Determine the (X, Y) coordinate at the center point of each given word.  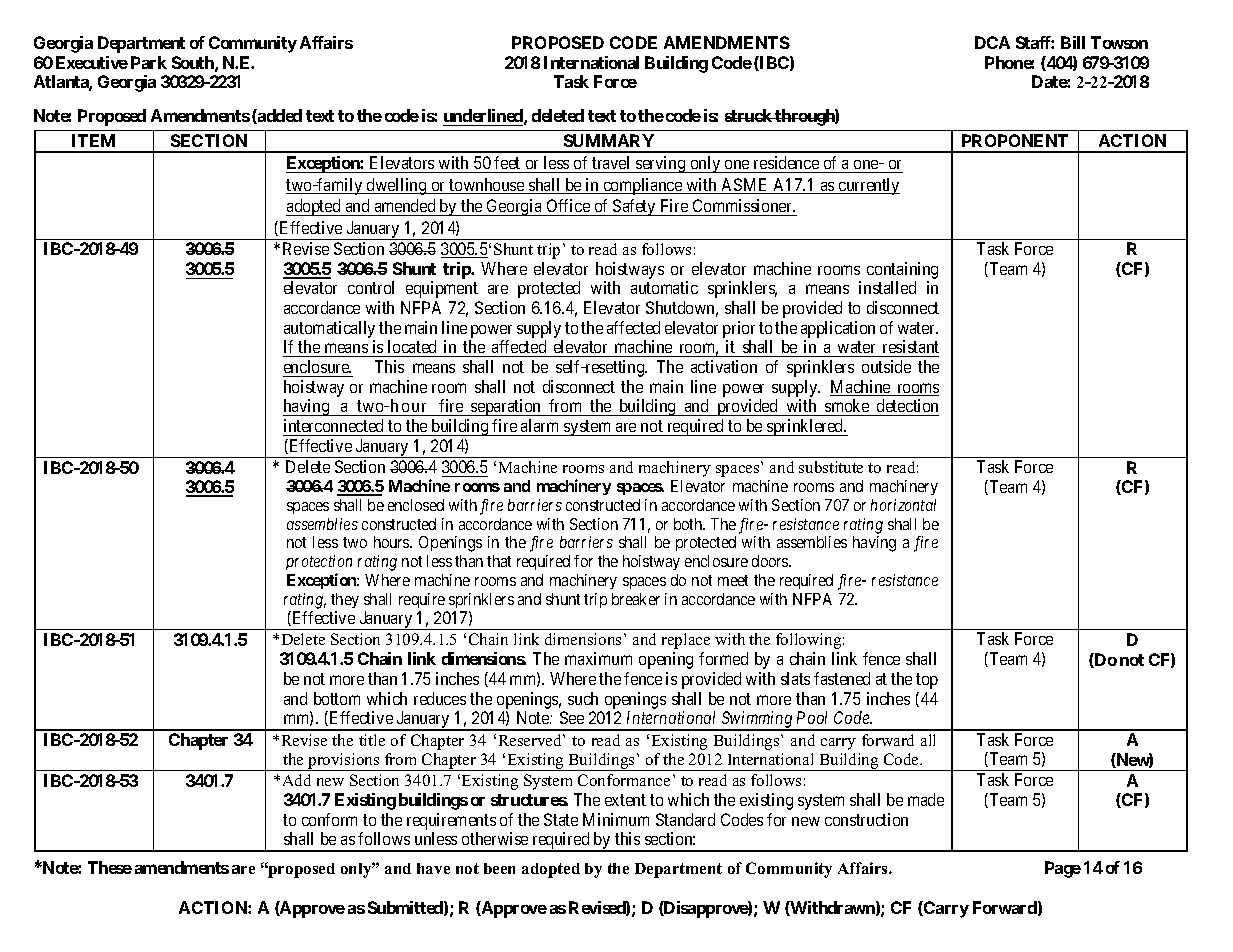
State (561, 819)
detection (907, 407)
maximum (598, 658)
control (371, 287)
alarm (539, 425)
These (110, 867)
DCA (992, 42)
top (927, 681)
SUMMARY (609, 140)
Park (149, 62)
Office (568, 205)
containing (902, 272)
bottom (337, 698)
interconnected (333, 425)
